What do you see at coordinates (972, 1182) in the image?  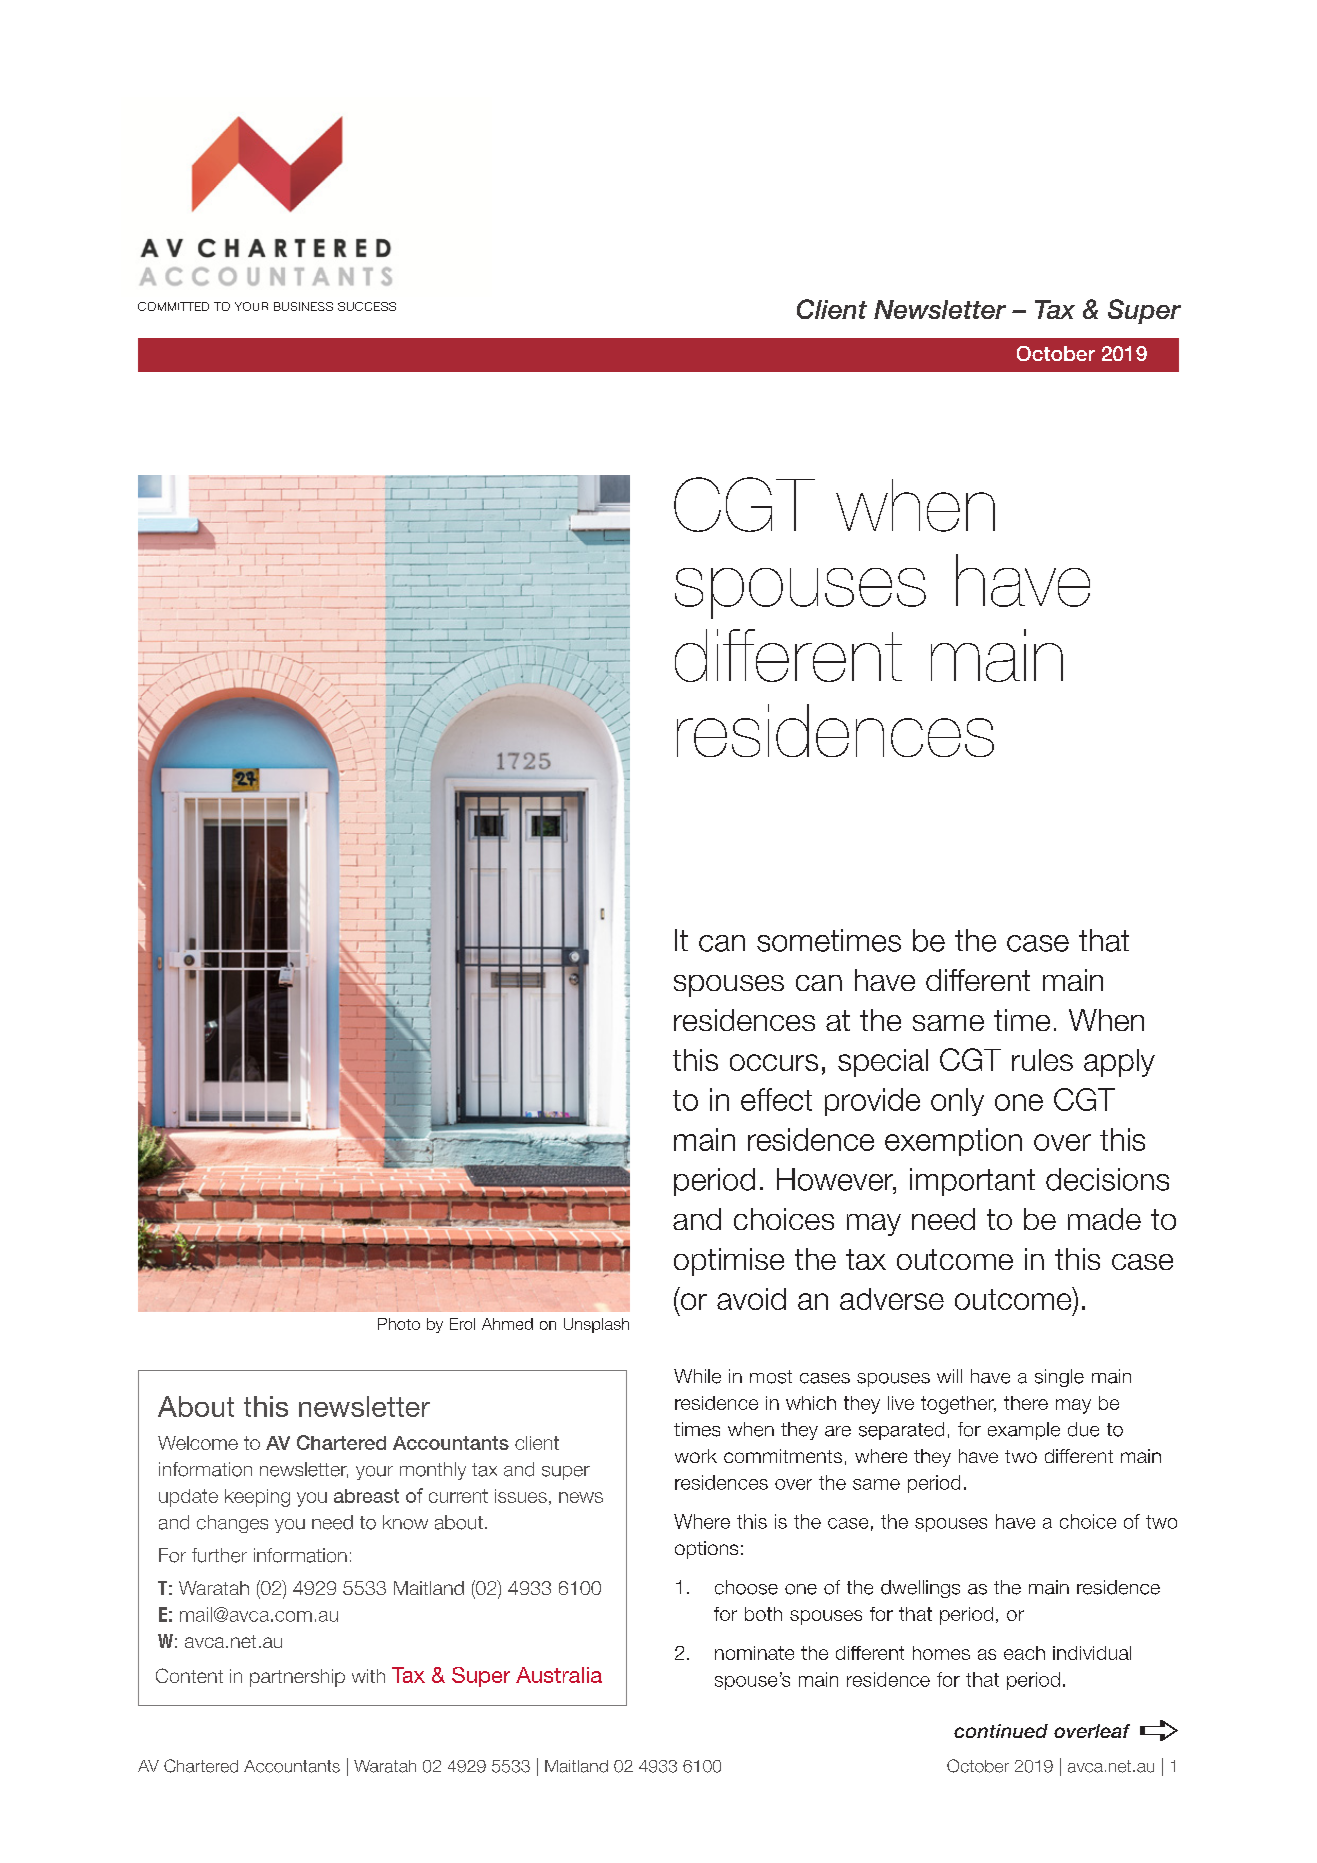 I see `important` at bounding box center [972, 1182].
